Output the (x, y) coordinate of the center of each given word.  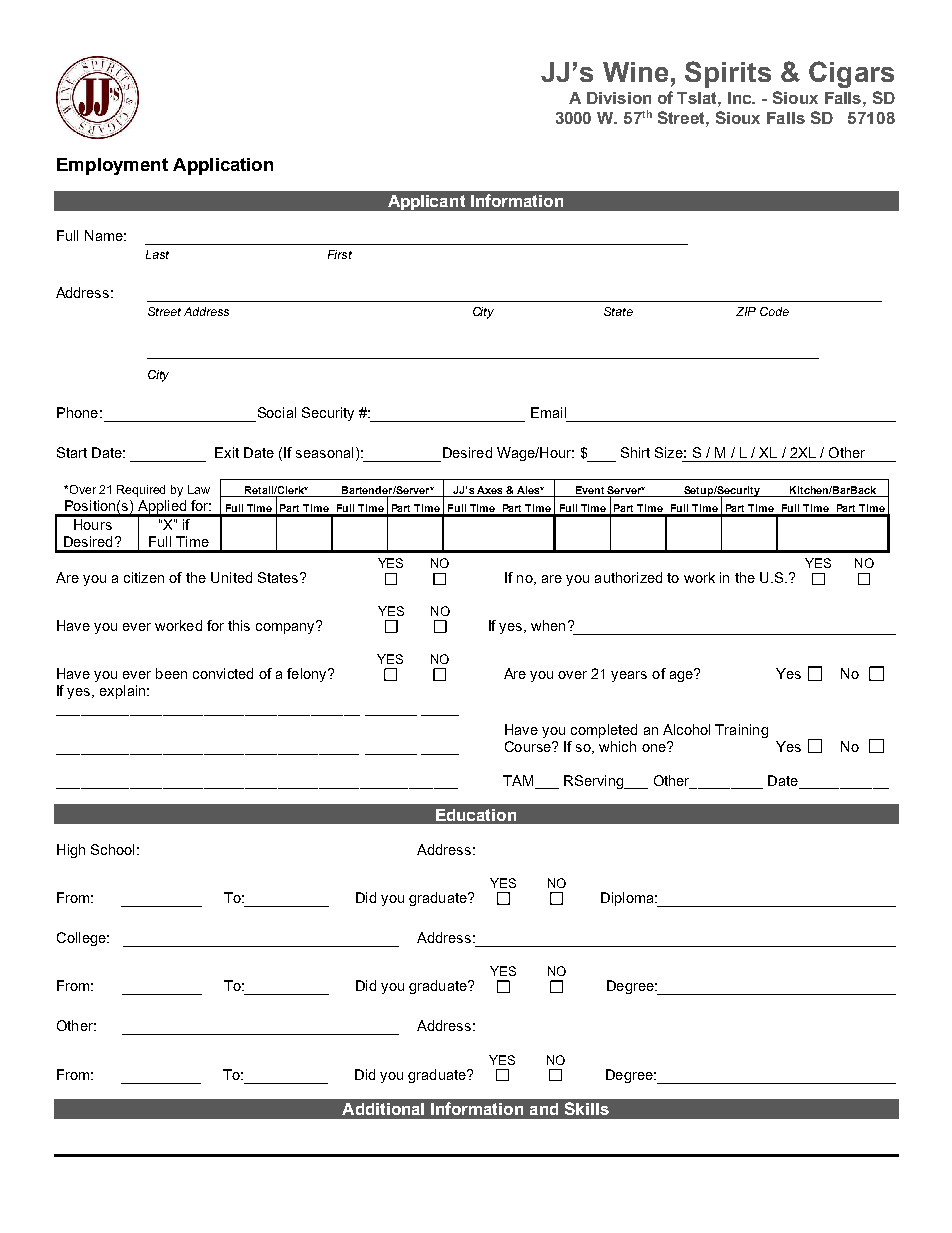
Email (548, 412)
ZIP (746, 311)
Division (619, 98)
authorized (628, 577)
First (340, 254)
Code (774, 311)
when (548, 625)
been (171, 673)
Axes (489, 490)
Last (157, 254)
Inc (741, 98)
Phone (77, 412)
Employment (112, 166)
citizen (144, 577)
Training (741, 731)
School (112, 849)
